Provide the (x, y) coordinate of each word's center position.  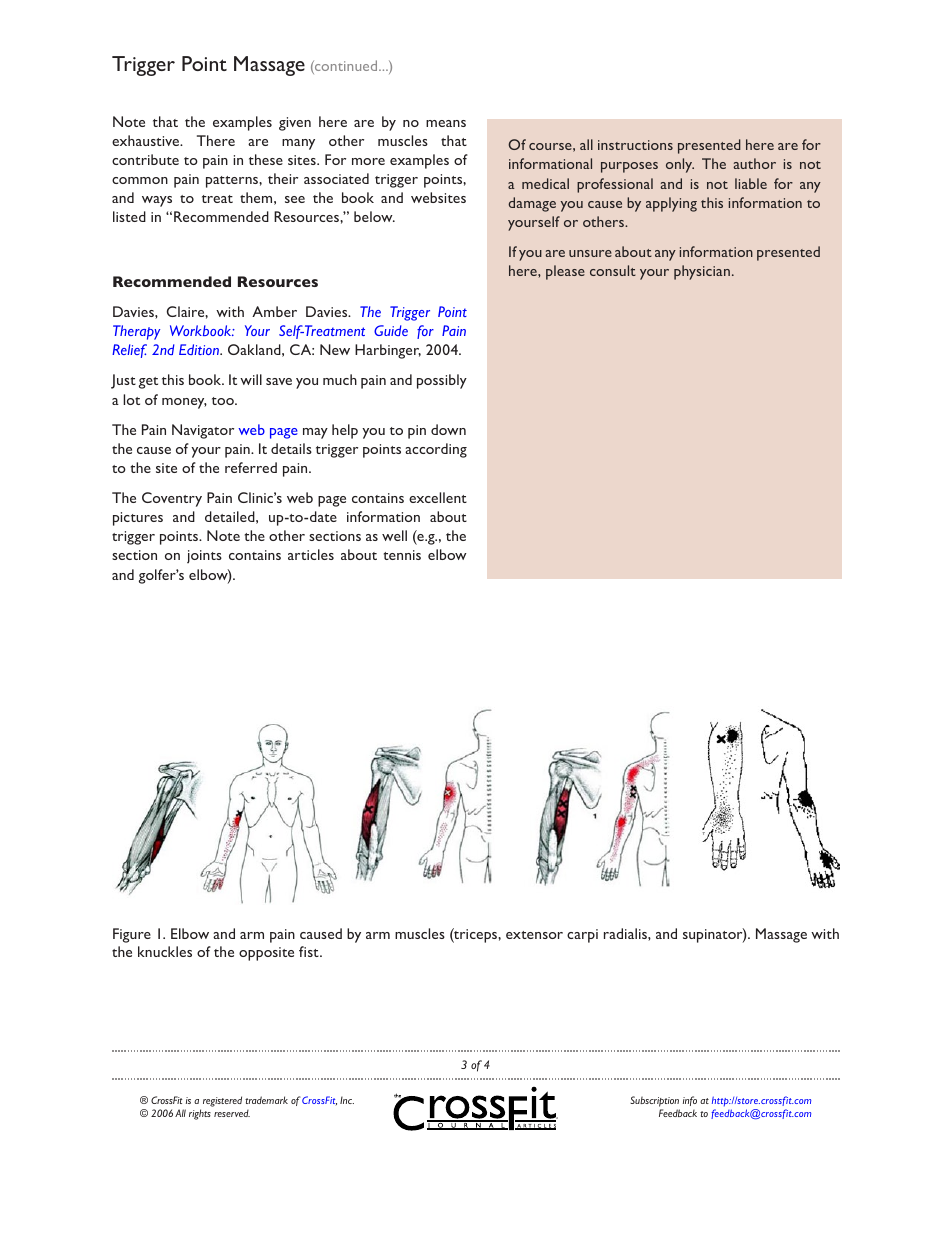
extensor (534, 935)
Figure (132, 935)
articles (311, 554)
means (446, 123)
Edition (200, 349)
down (448, 429)
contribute (145, 159)
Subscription (654, 1101)
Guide (391, 330)
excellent (438, 497)
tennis (402, 555)
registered (222, 1101)
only (680, 165)
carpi (582, 936)
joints (204, 556)
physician (702, 272)
